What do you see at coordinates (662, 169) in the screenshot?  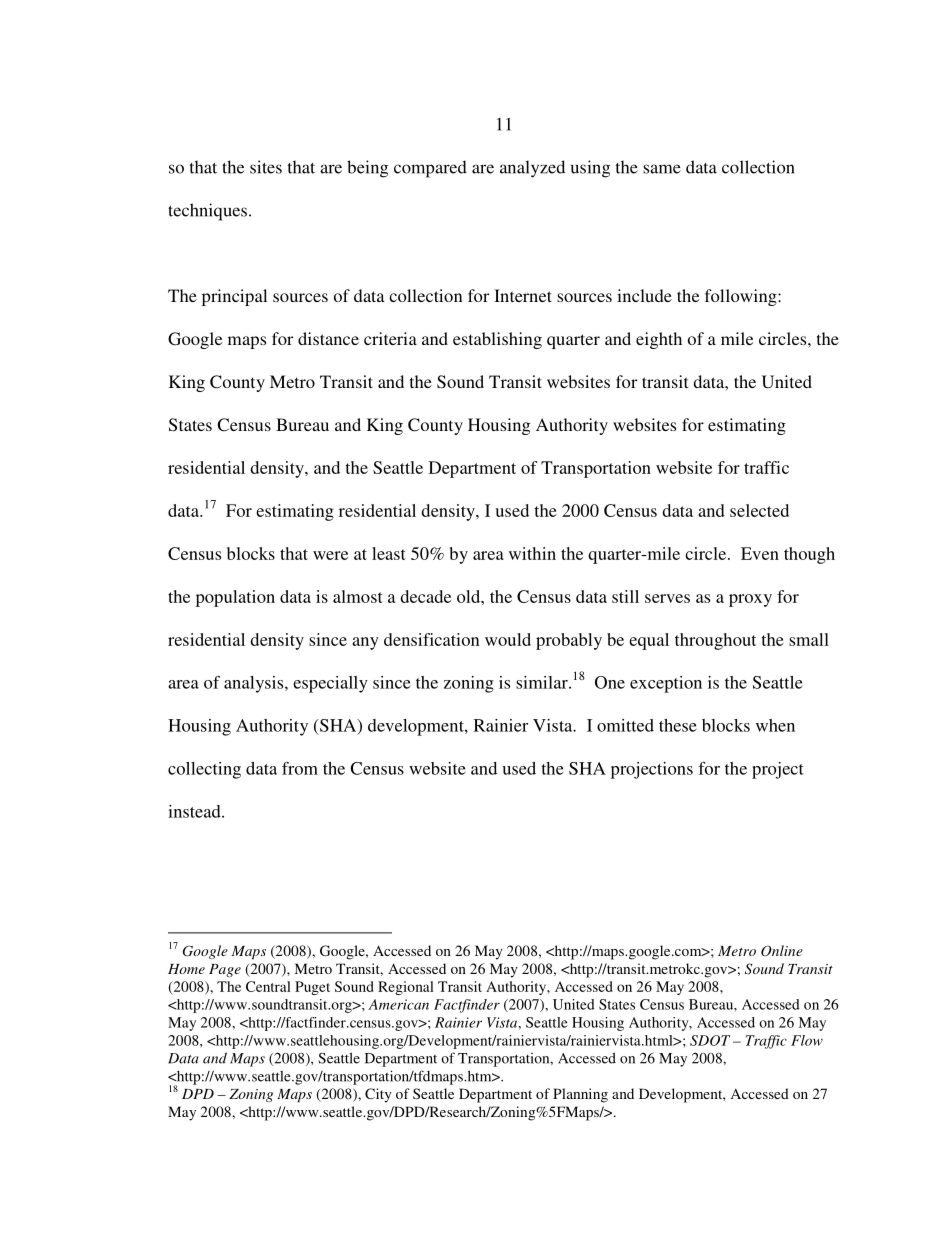 I see `same` at bounding box center [662, 169].
